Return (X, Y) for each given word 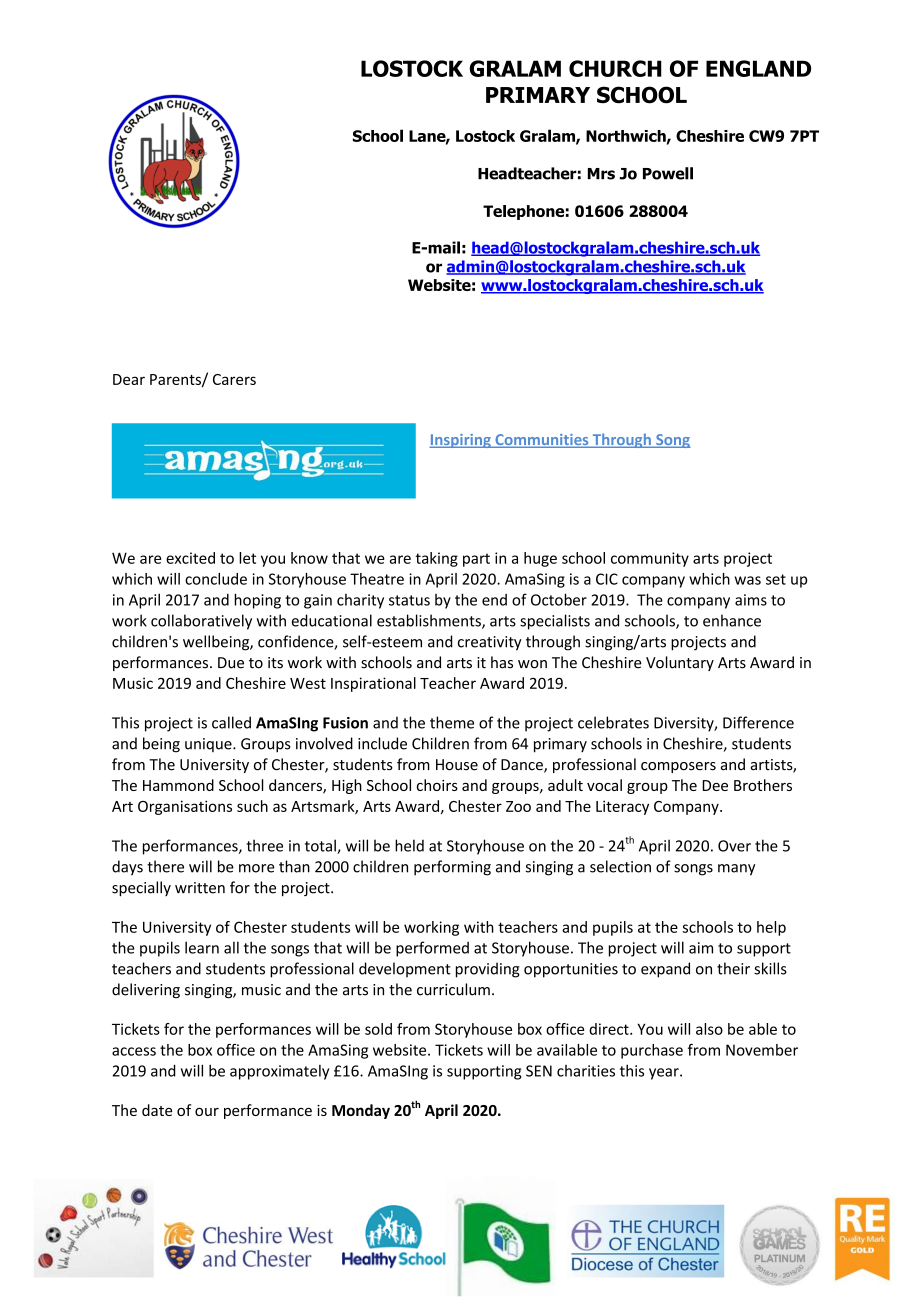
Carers (234, 379)
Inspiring (461, 441)
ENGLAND (758, 68)
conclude (216, 579)
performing (452, 868)
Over (734, 846)
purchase (652, 1051)
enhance (732, 620)
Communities (542, 441)
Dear (129, 379)
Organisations (185, 807)
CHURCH (615, 68)
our (207, 1112)
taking (436, 559)
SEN (539, 1071)
